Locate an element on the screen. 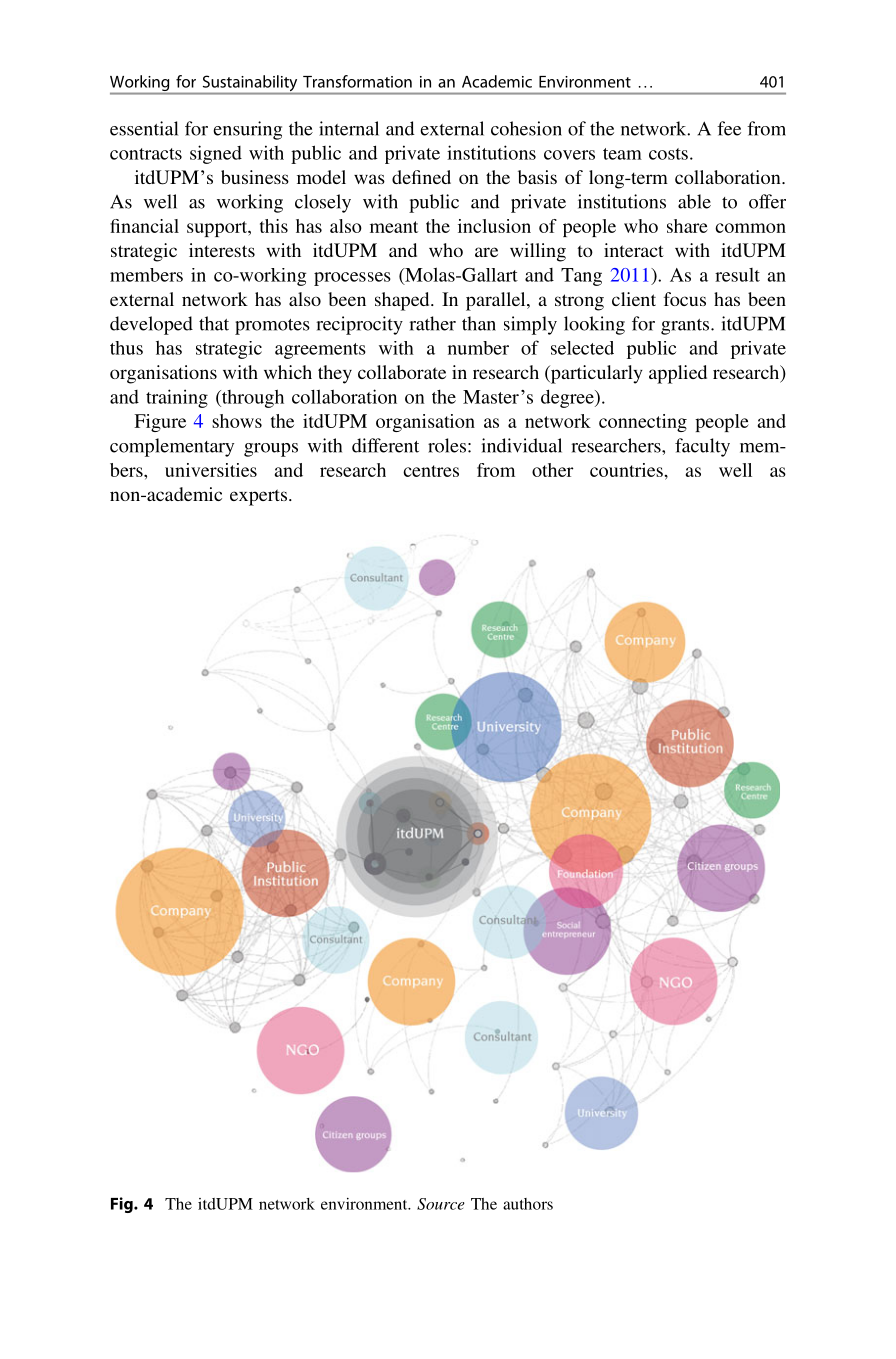  signed is located at coordinates (216, 154).
